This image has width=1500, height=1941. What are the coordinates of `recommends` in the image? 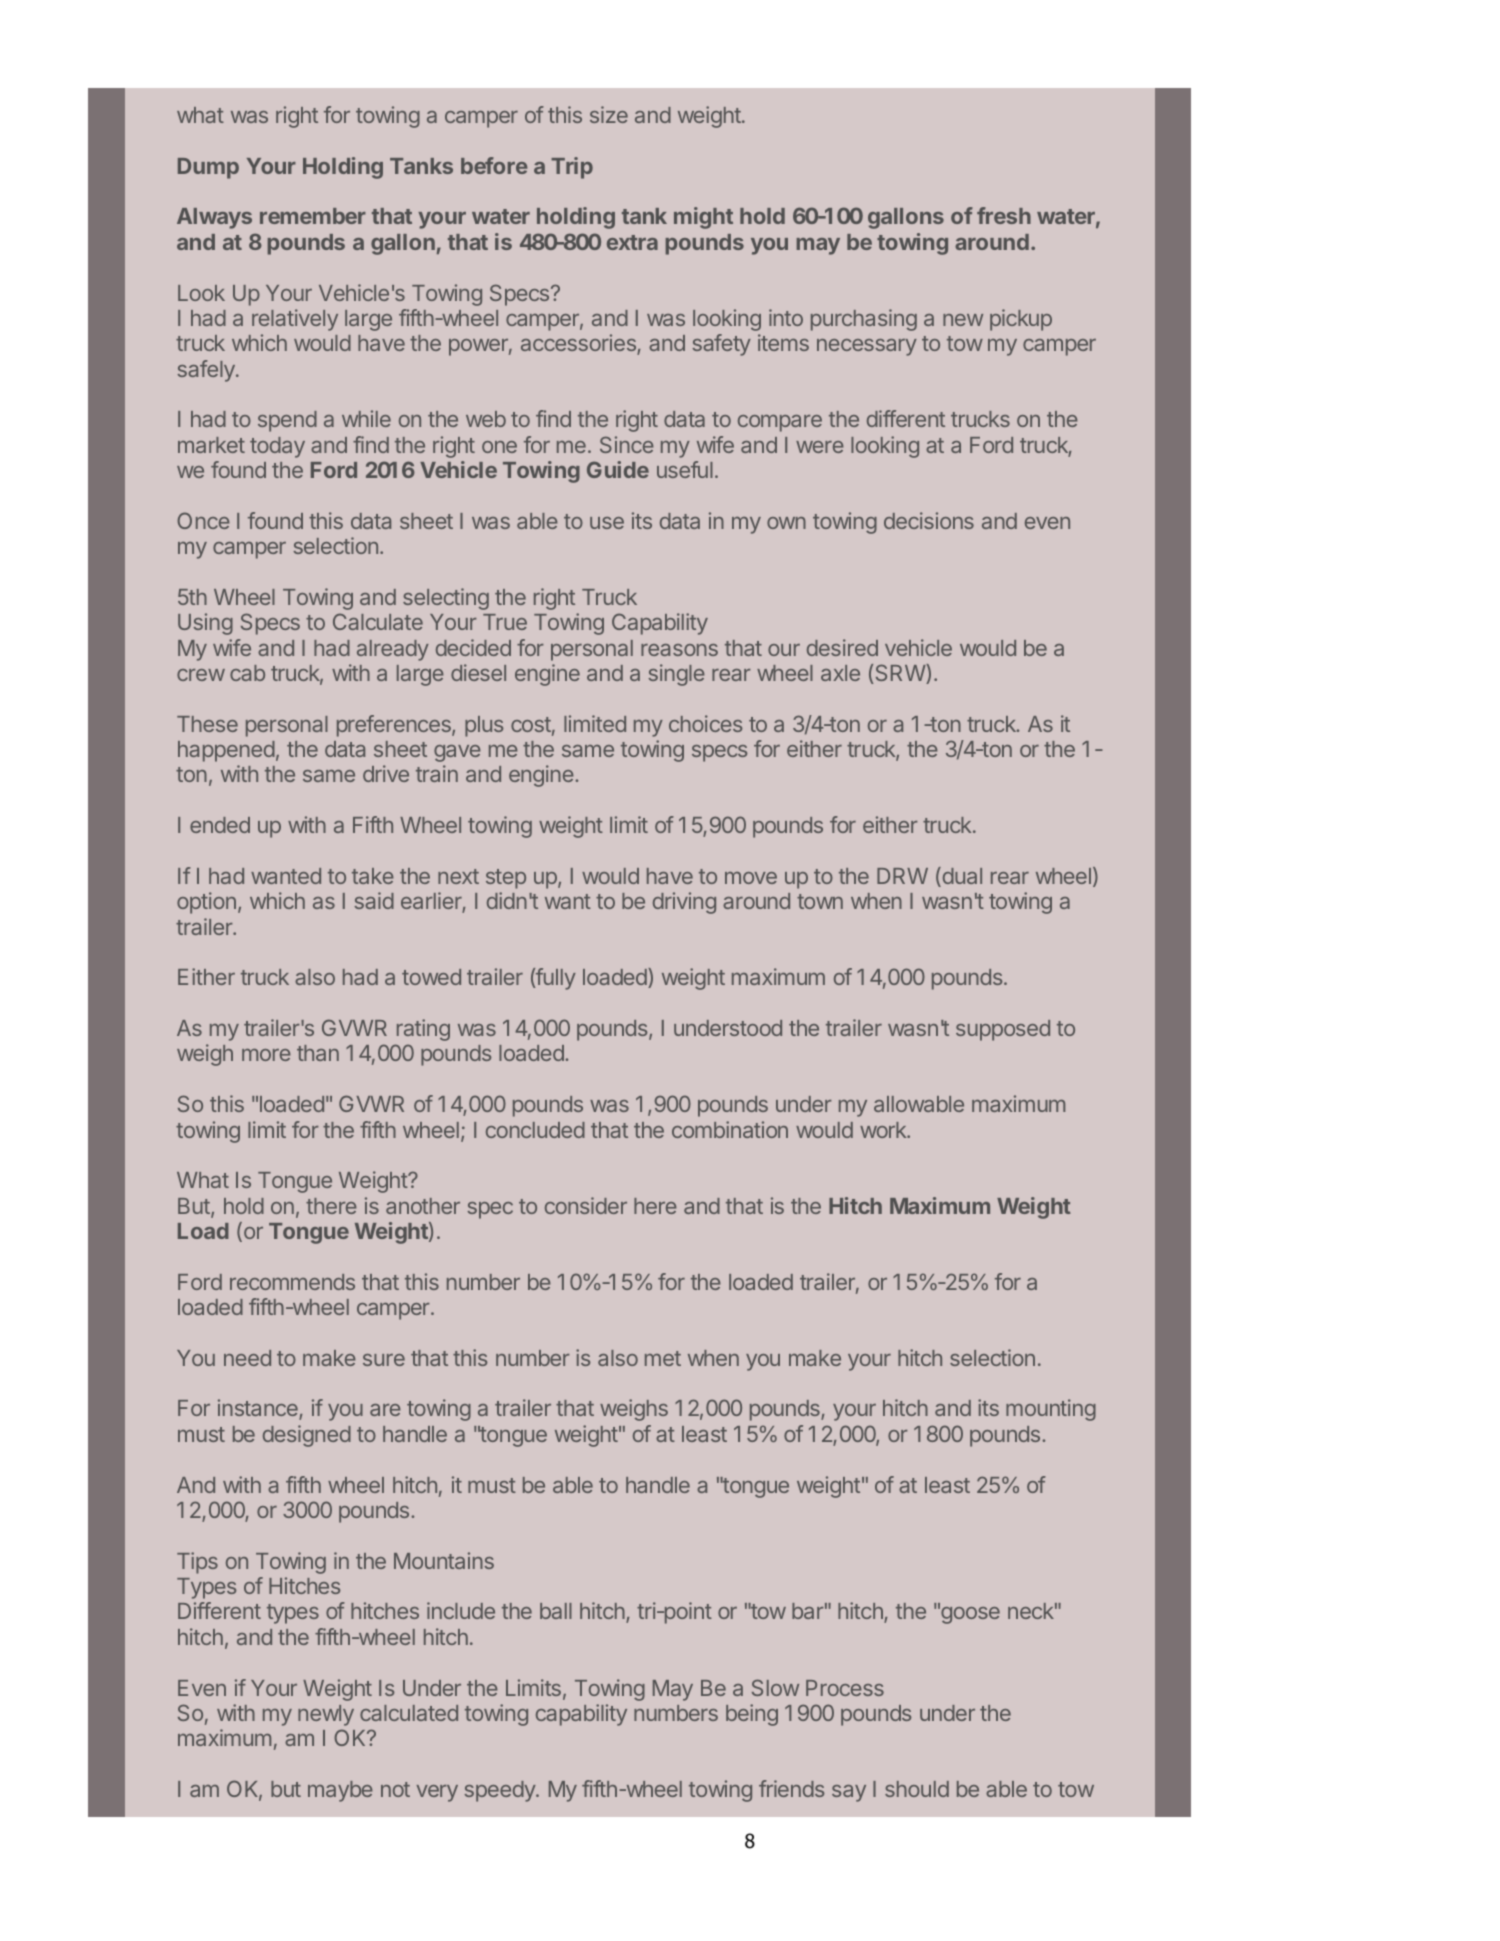 It's located at (292, 1282).
